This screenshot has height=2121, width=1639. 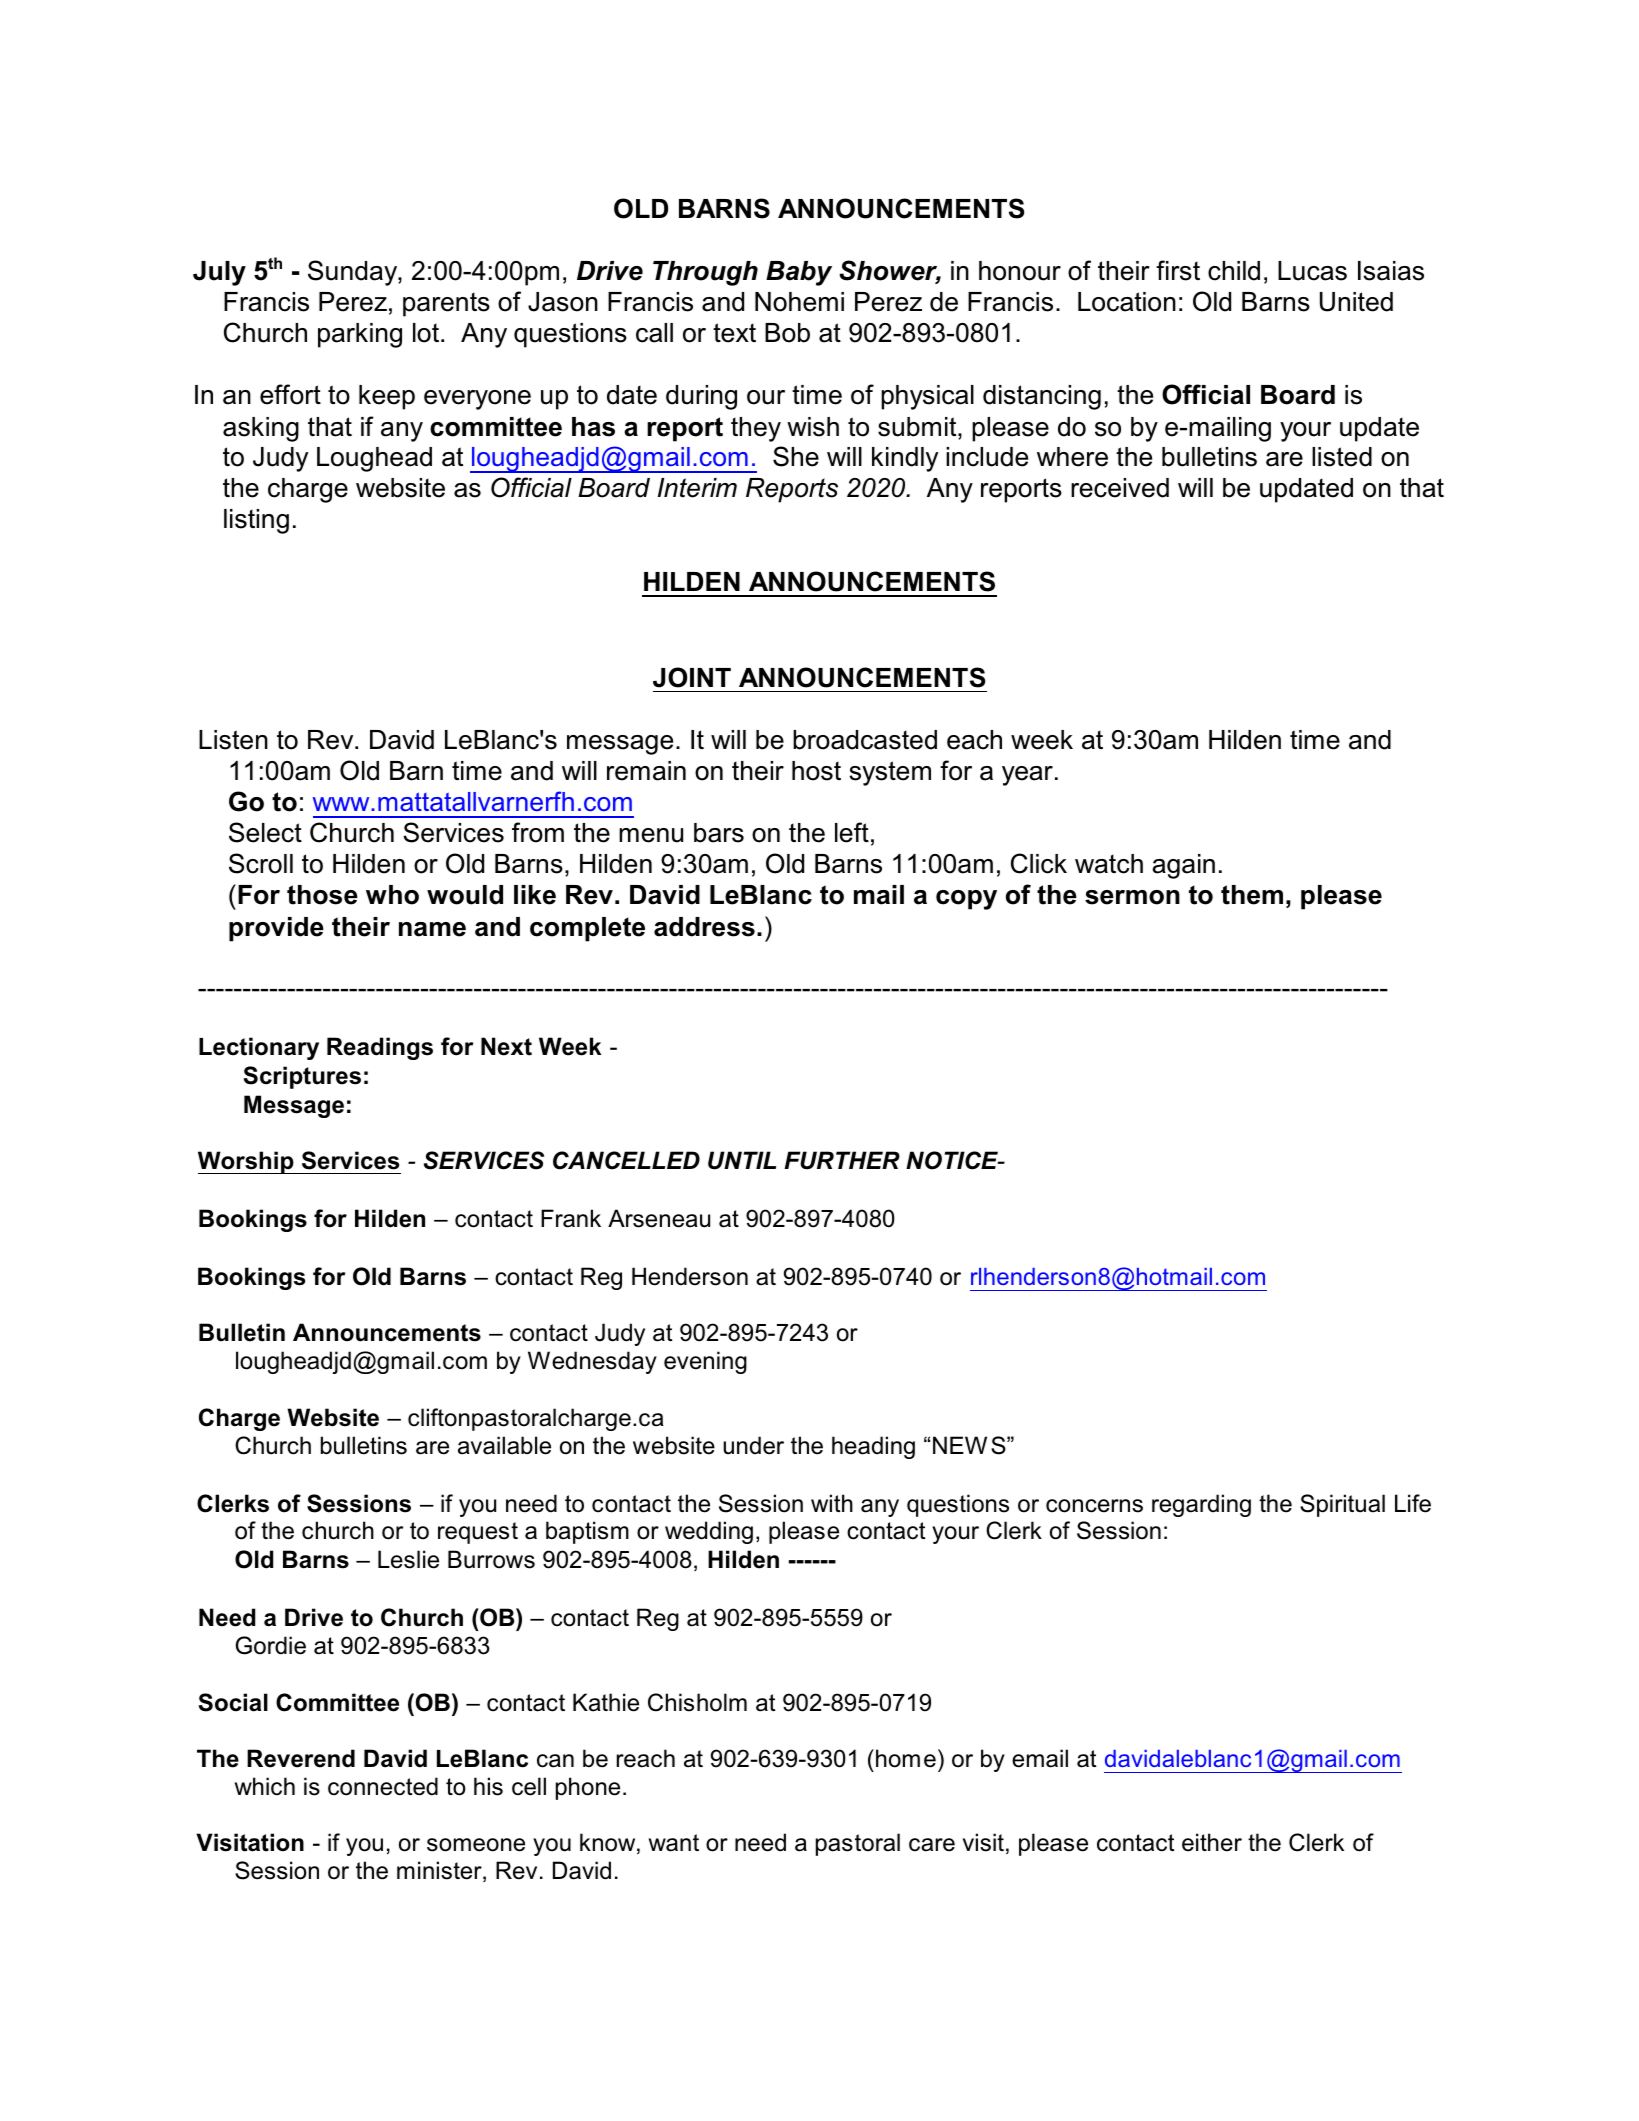 I want to click on Bob, so click(x=787, y=333).
